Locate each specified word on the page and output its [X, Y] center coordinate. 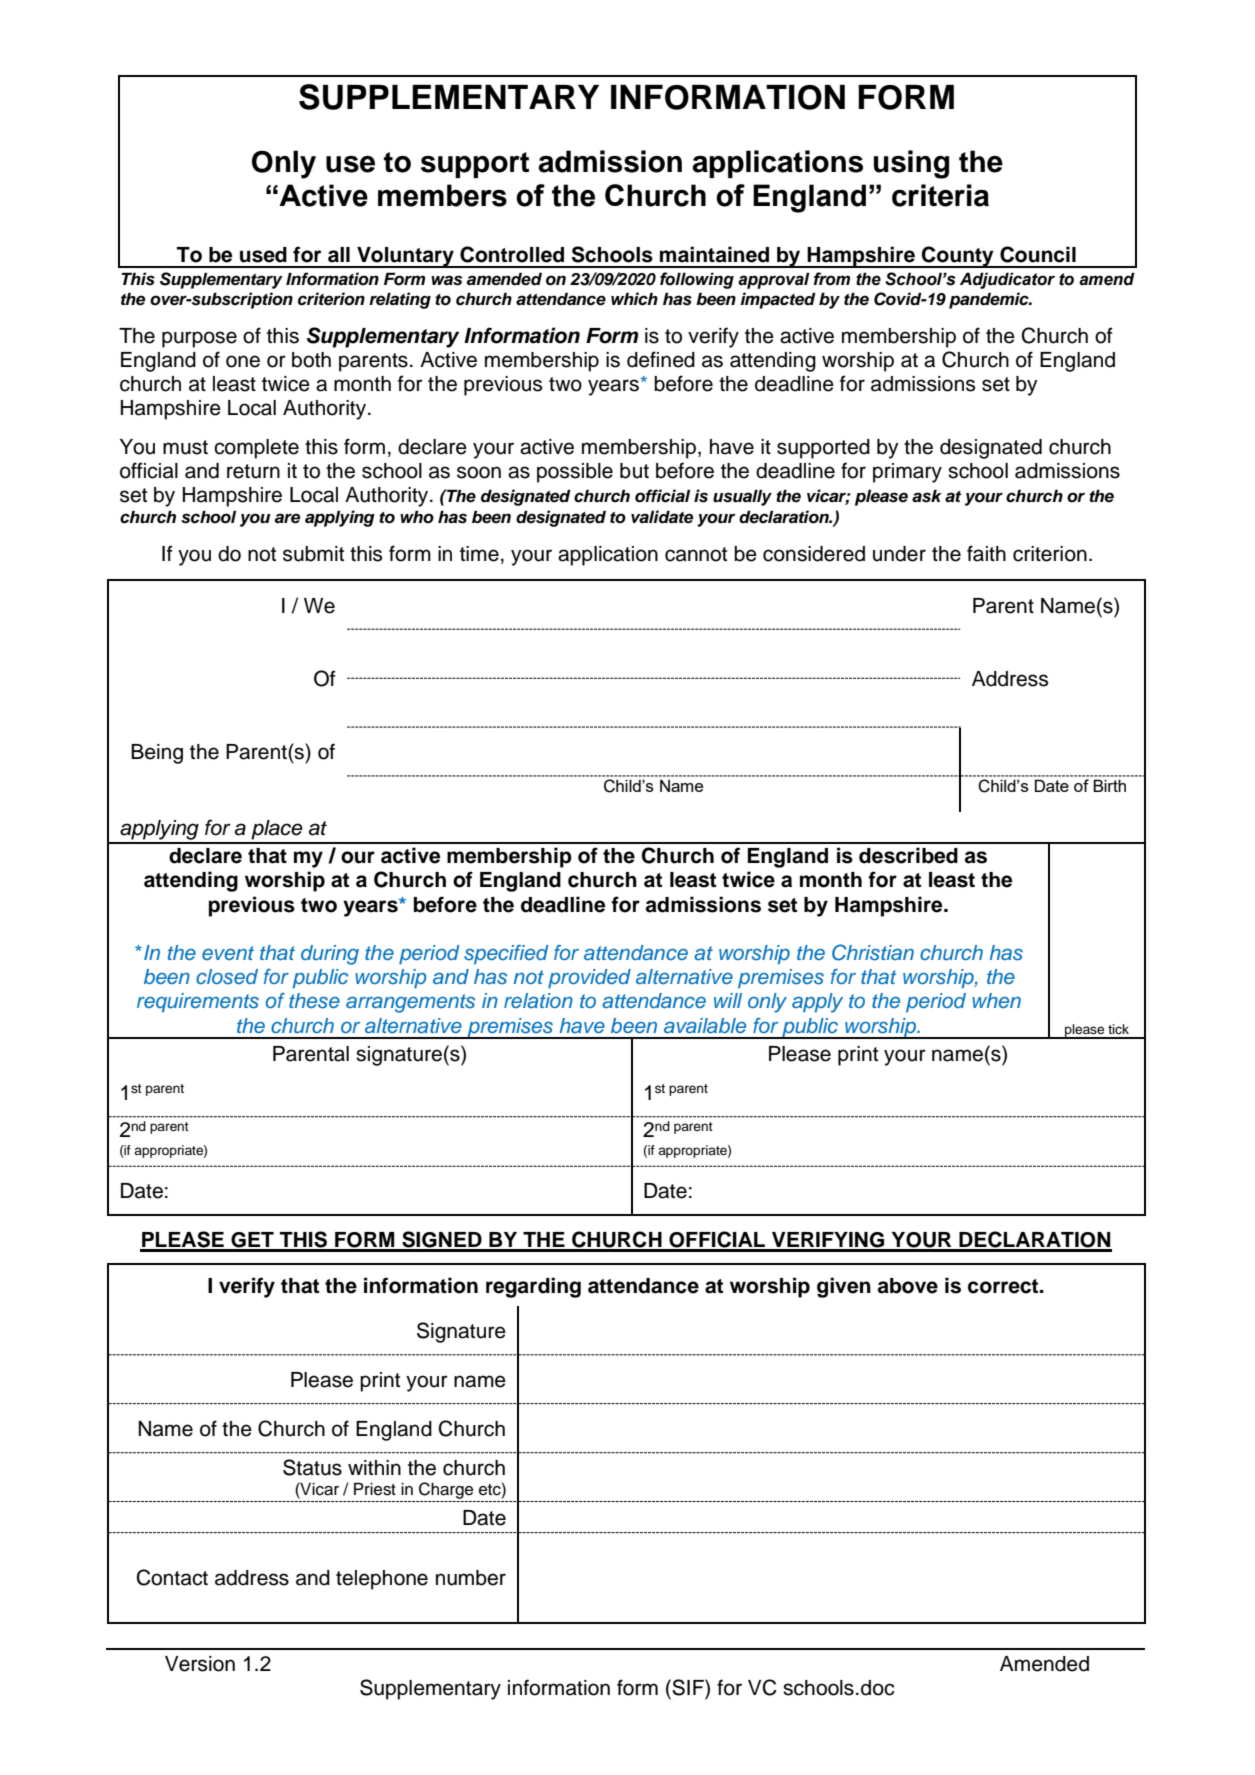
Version [200, 1664]
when [996, 1000]
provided [589, 979]
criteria [940, 195]
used [263, 255]
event [228, 953]
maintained [714, 254]
